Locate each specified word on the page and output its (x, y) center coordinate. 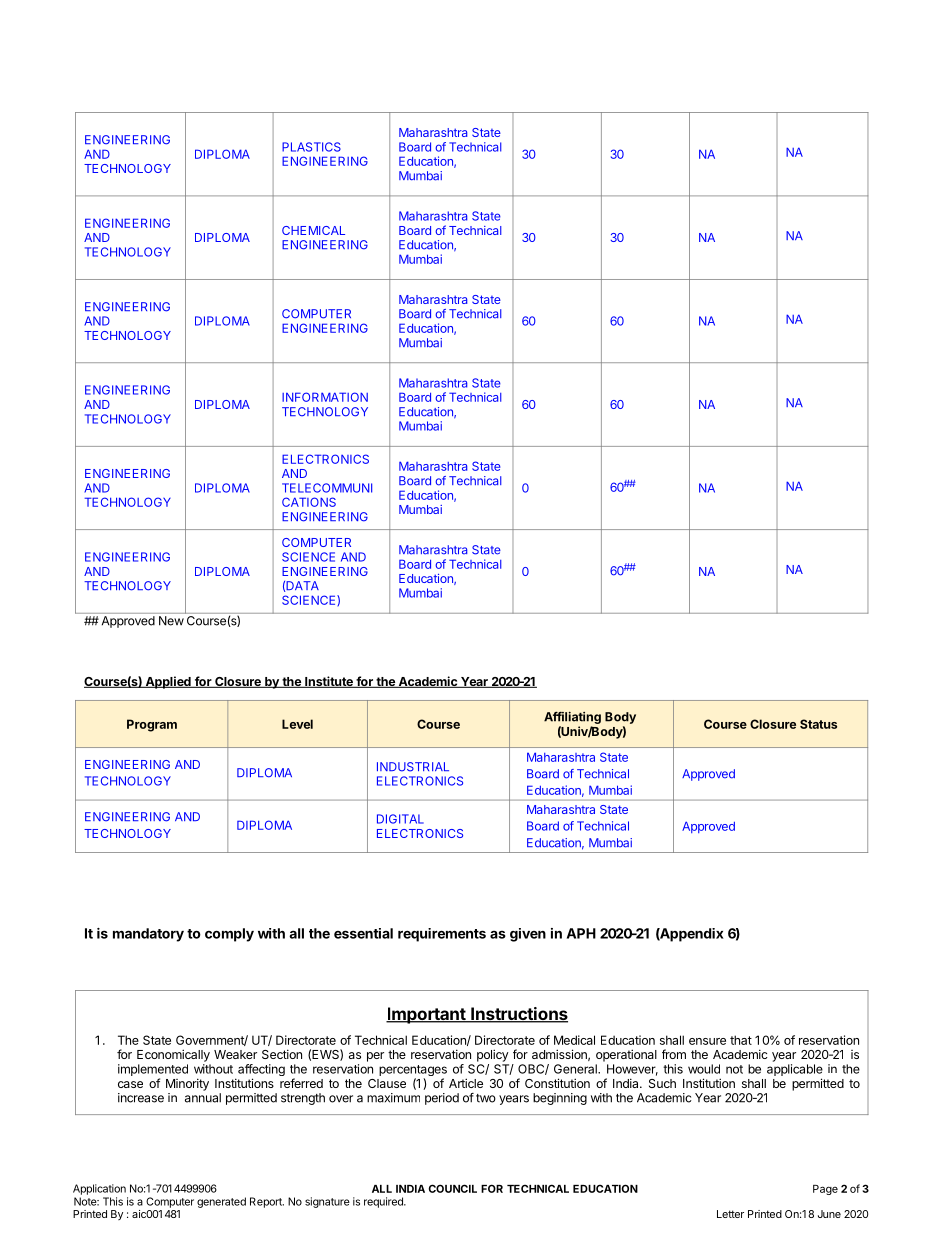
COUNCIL (452, 1188)
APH (581, 933)
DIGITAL (400, 819)
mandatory (148, 935)
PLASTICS (311, 147)
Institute (329, 682)
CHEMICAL (313, 230)
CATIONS (309, 502)
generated (221, 1202)
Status (818, 724)
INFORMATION (325, 397)
